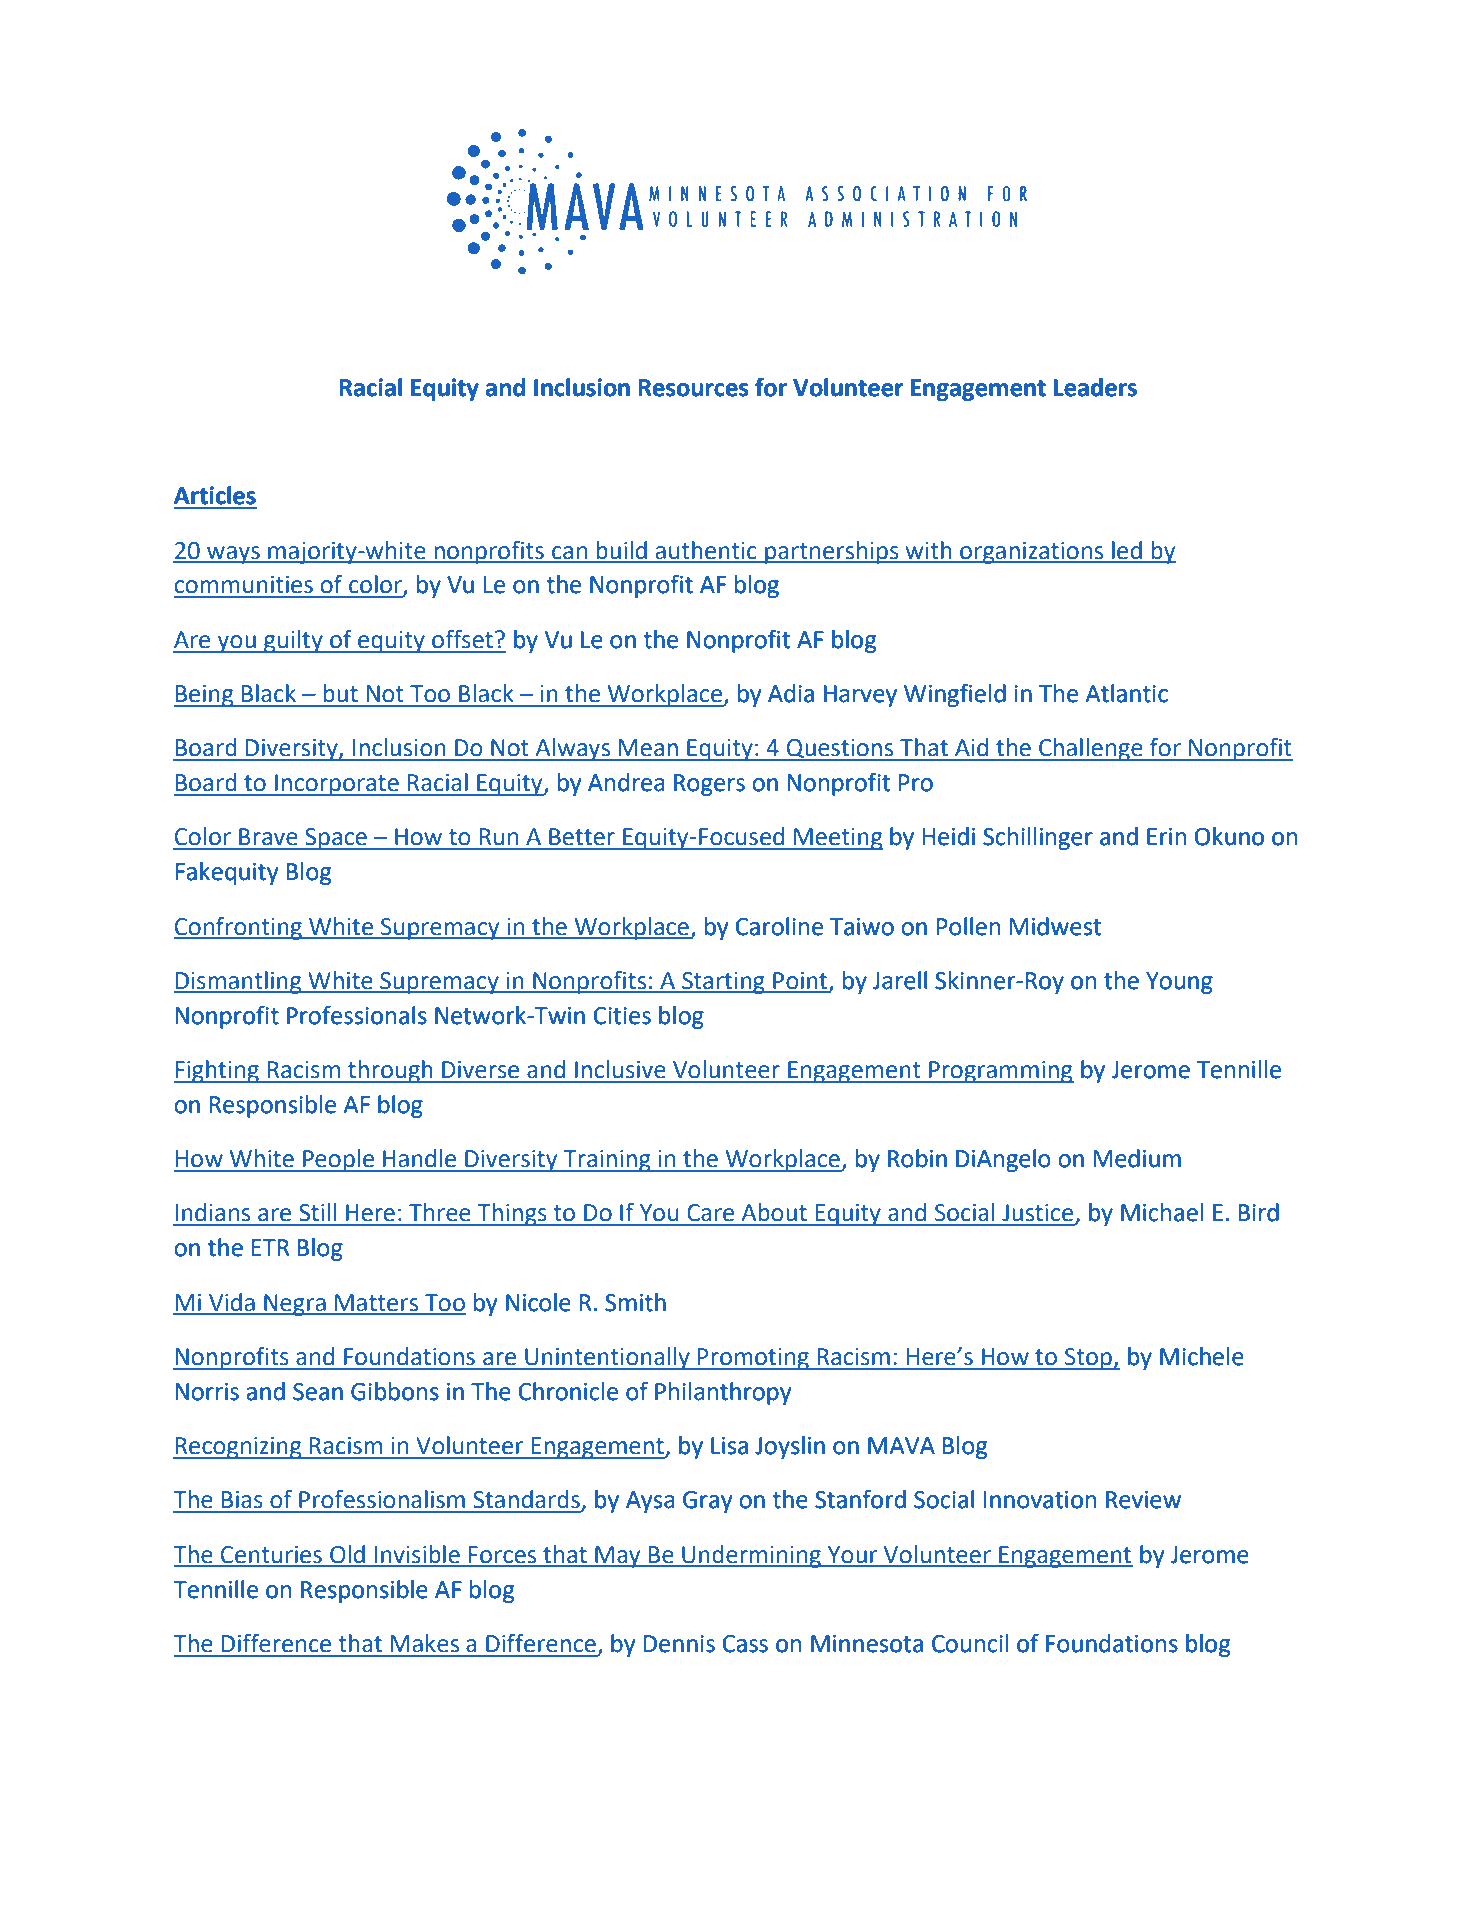 This image has height=1910, width=1476. What do you see at coordinates (1089, 1359) in the image?
I see `Stop` at bounding box center [1089, 1359].
